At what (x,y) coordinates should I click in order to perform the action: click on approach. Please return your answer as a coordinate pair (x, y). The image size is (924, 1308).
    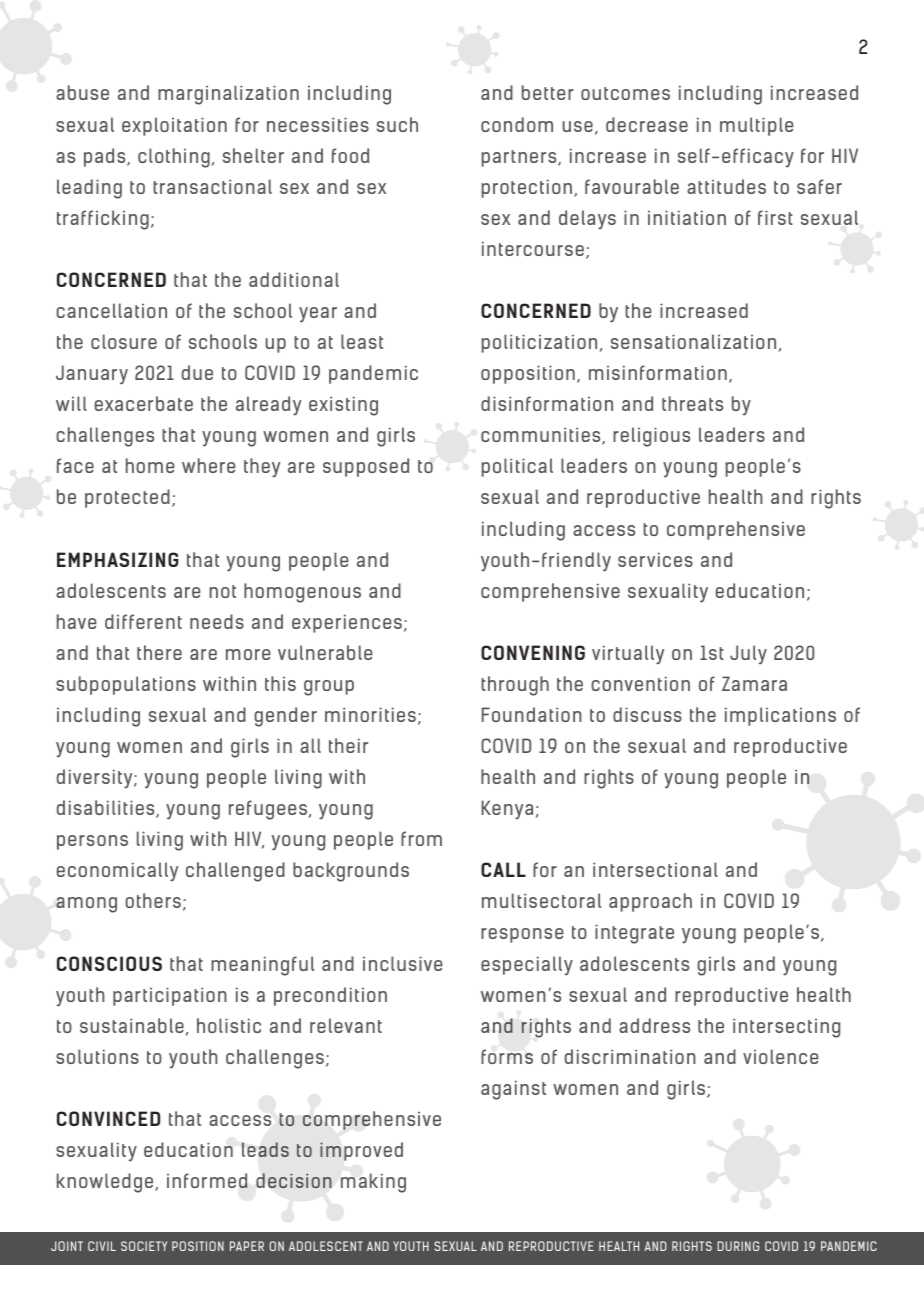
    Looking at the image, I should click on (650, 902).
